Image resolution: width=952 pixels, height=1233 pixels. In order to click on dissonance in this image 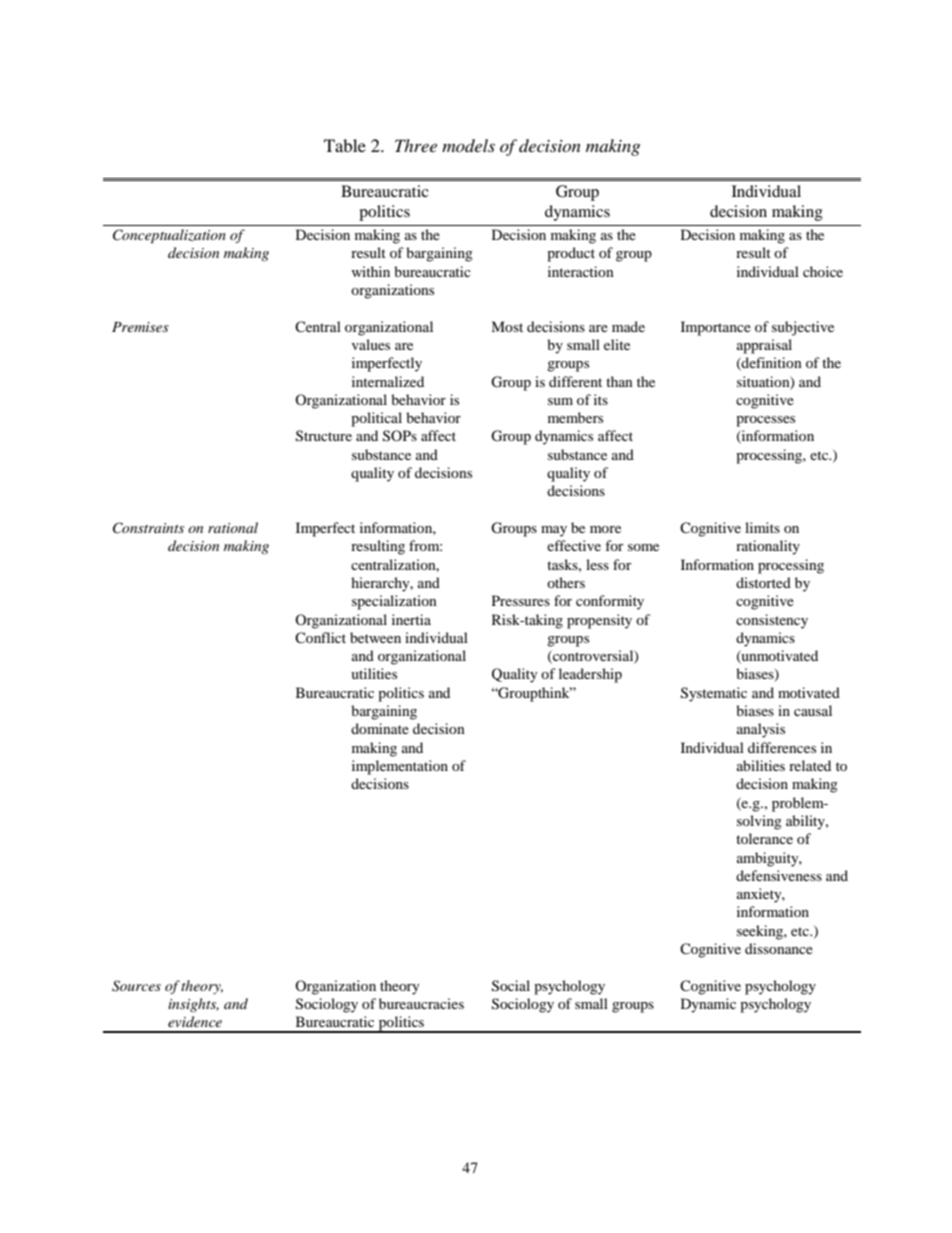, I will do `click(779, 948)`.
